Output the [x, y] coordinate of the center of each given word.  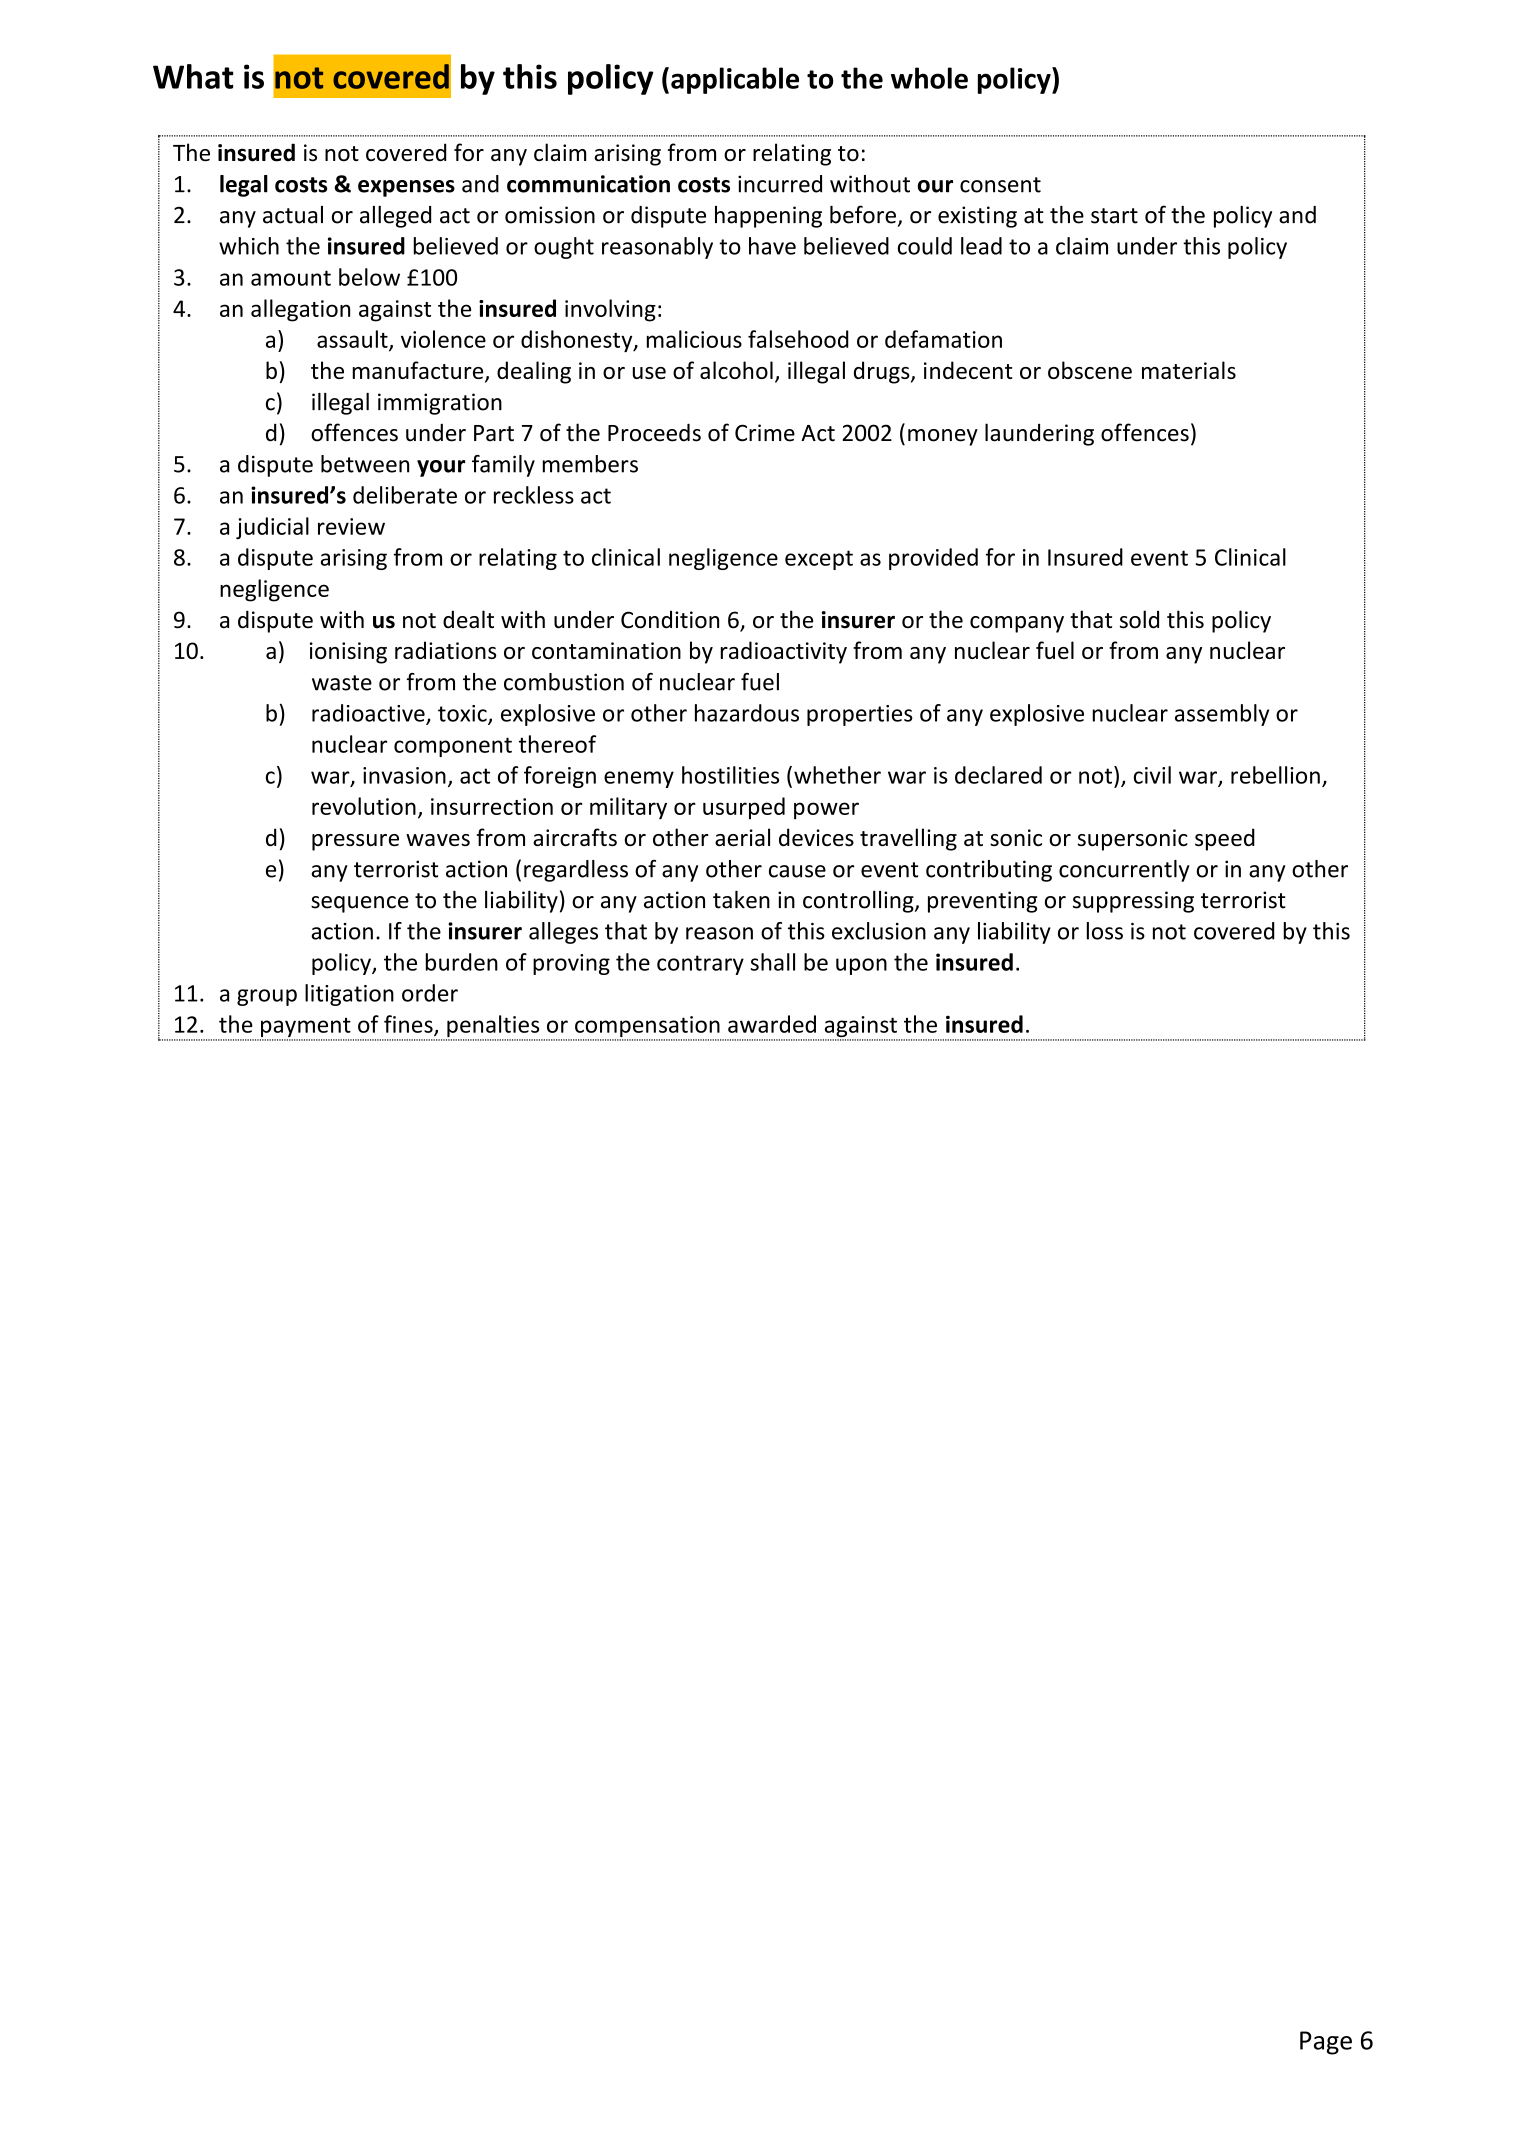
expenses [406, 188]
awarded [772, 1024]
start [1114, 216]
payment [306, 1029]
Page [1326, 2043]
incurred [780, 184]
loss [1105, 931]
